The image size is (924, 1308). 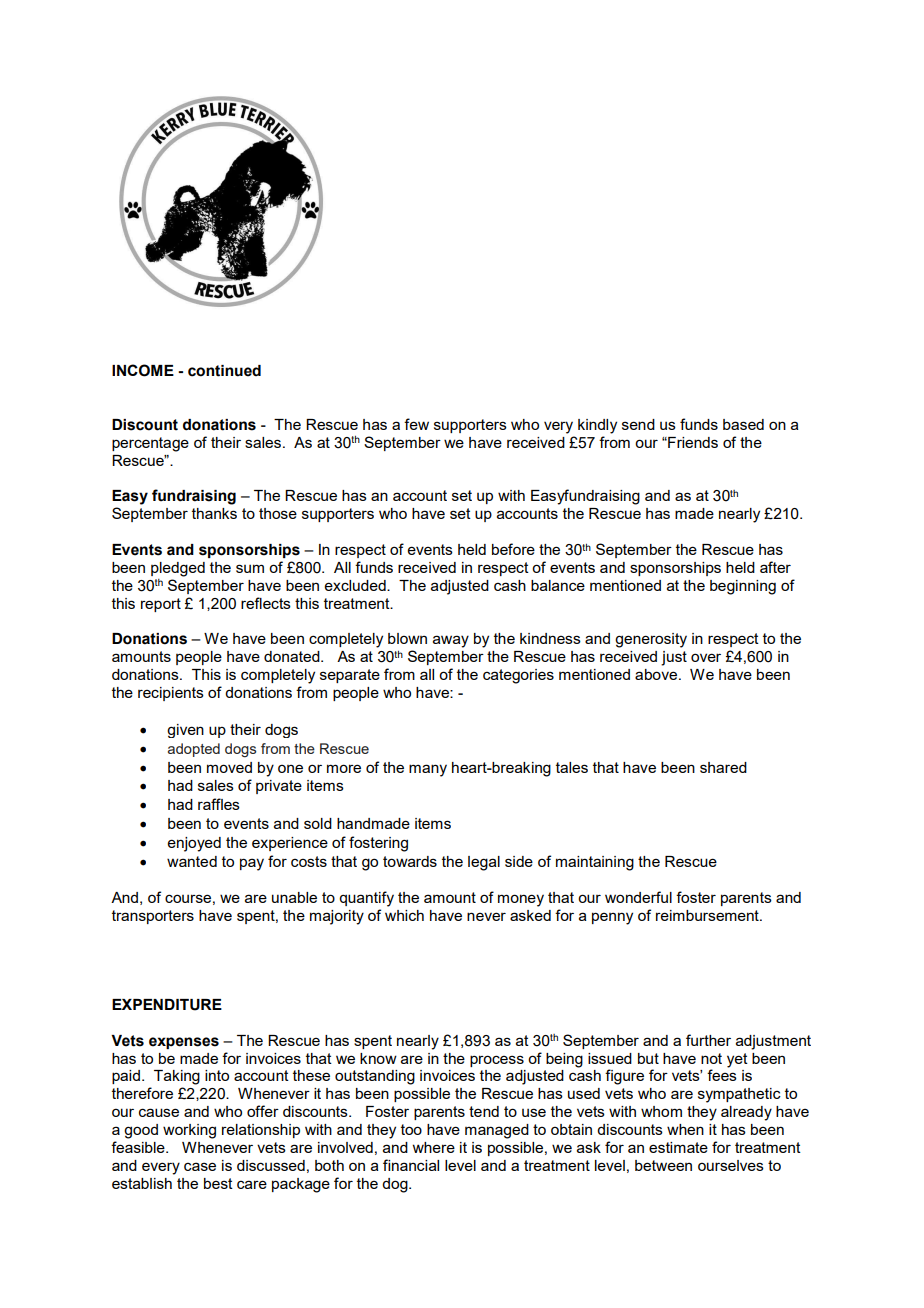 I want to click on away, so click(x=451, y=641).
